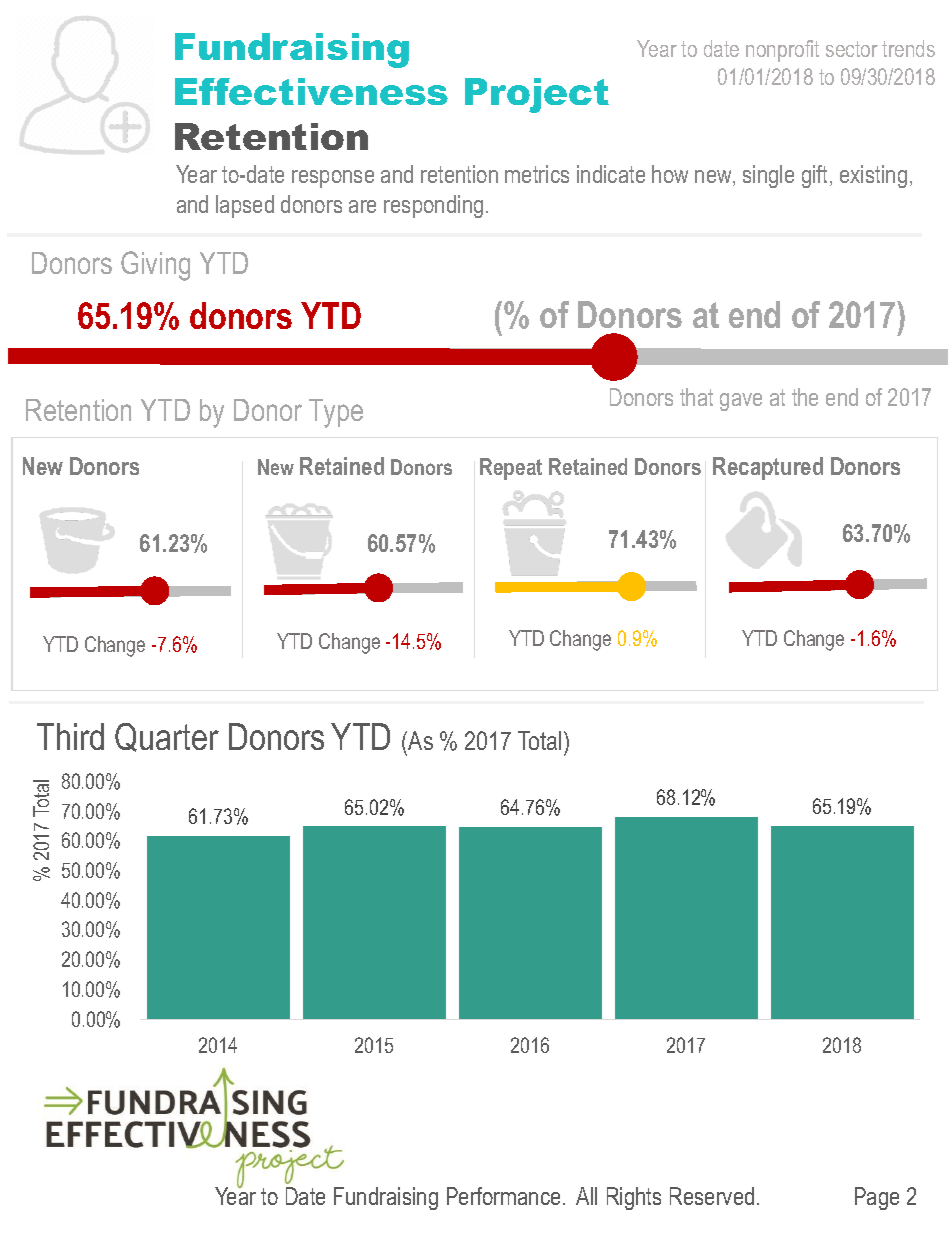 The height and width of the screenshot is (1233, 952). I want to click on Recaptured, so click(768, 468).
